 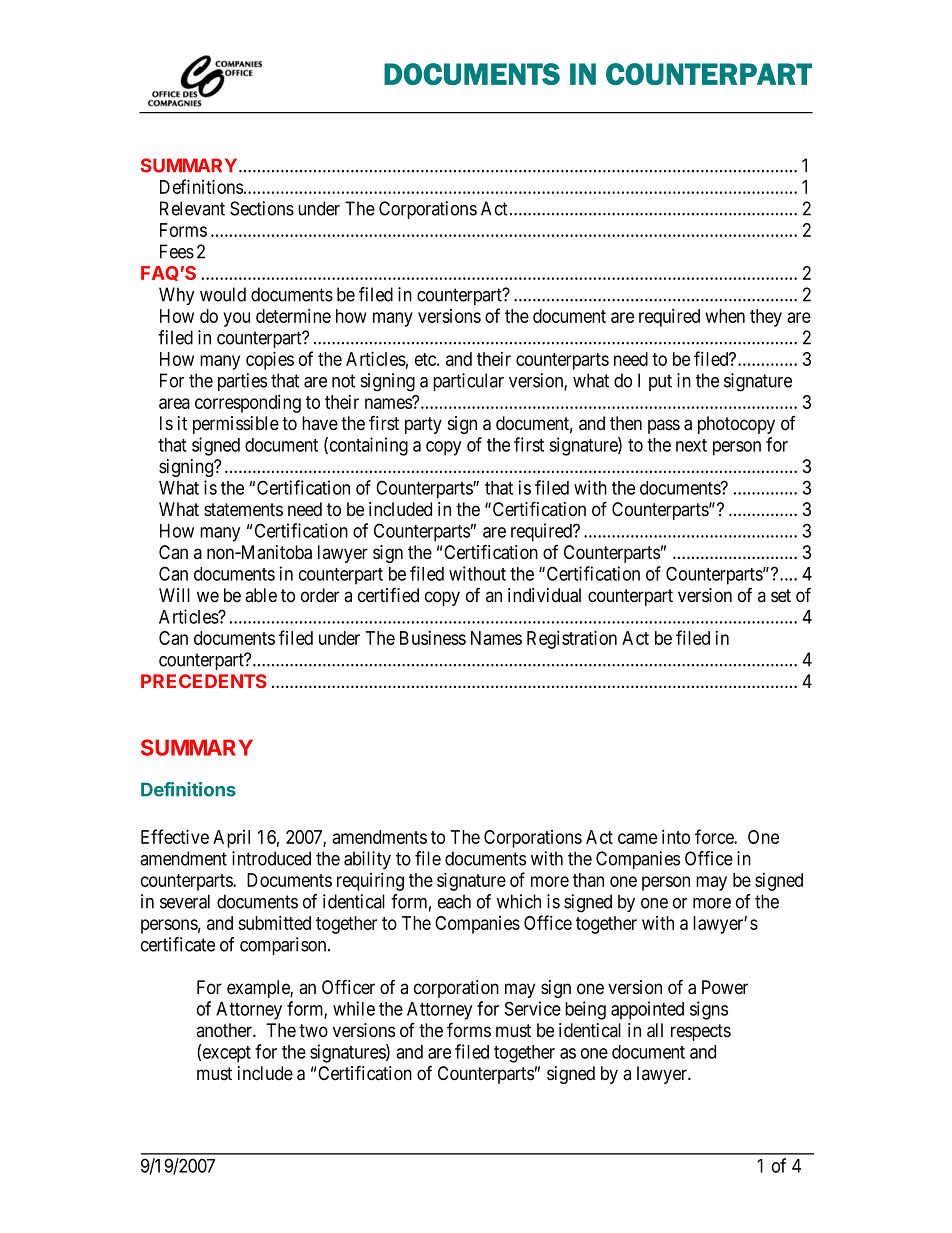 What do you see at coordinates (262, 208) in the page?
I see `Sections` at bounding box center [262, 208].
